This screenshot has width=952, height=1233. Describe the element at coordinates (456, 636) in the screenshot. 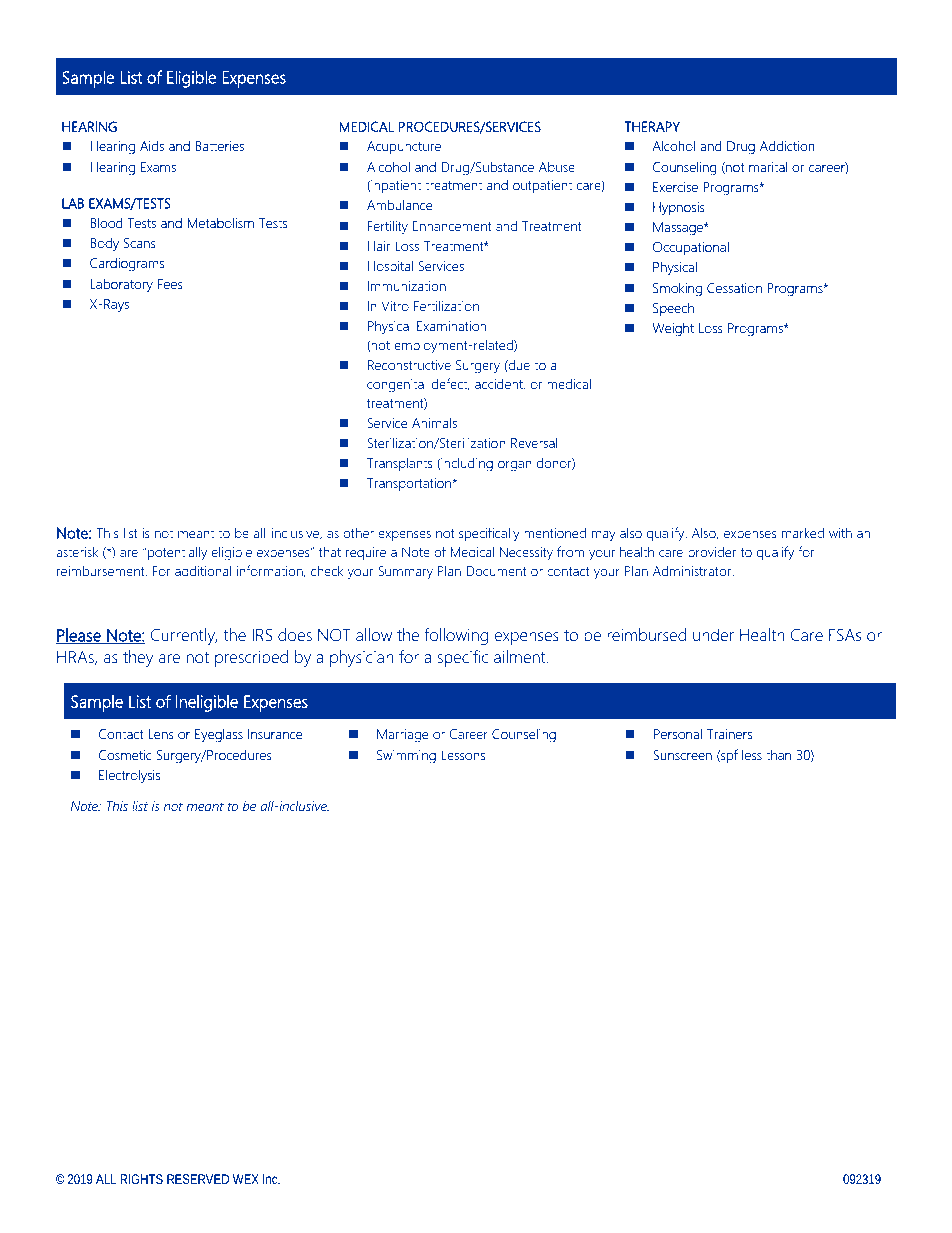

I see `following` at that location.
